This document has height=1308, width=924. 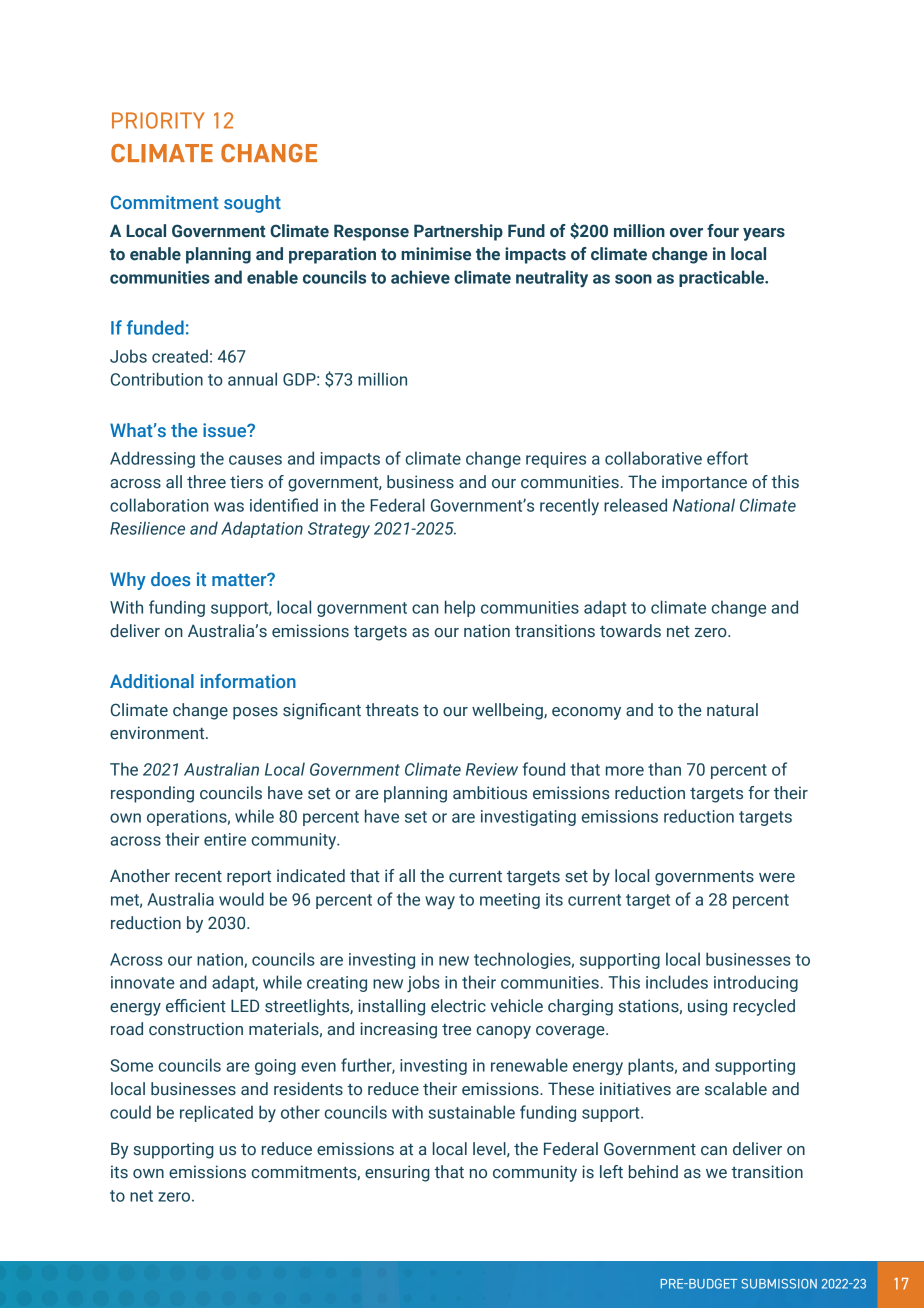 What do you see at coordinates (248, 681) in the document?
I see `information` at bounding box center [248, 681].
